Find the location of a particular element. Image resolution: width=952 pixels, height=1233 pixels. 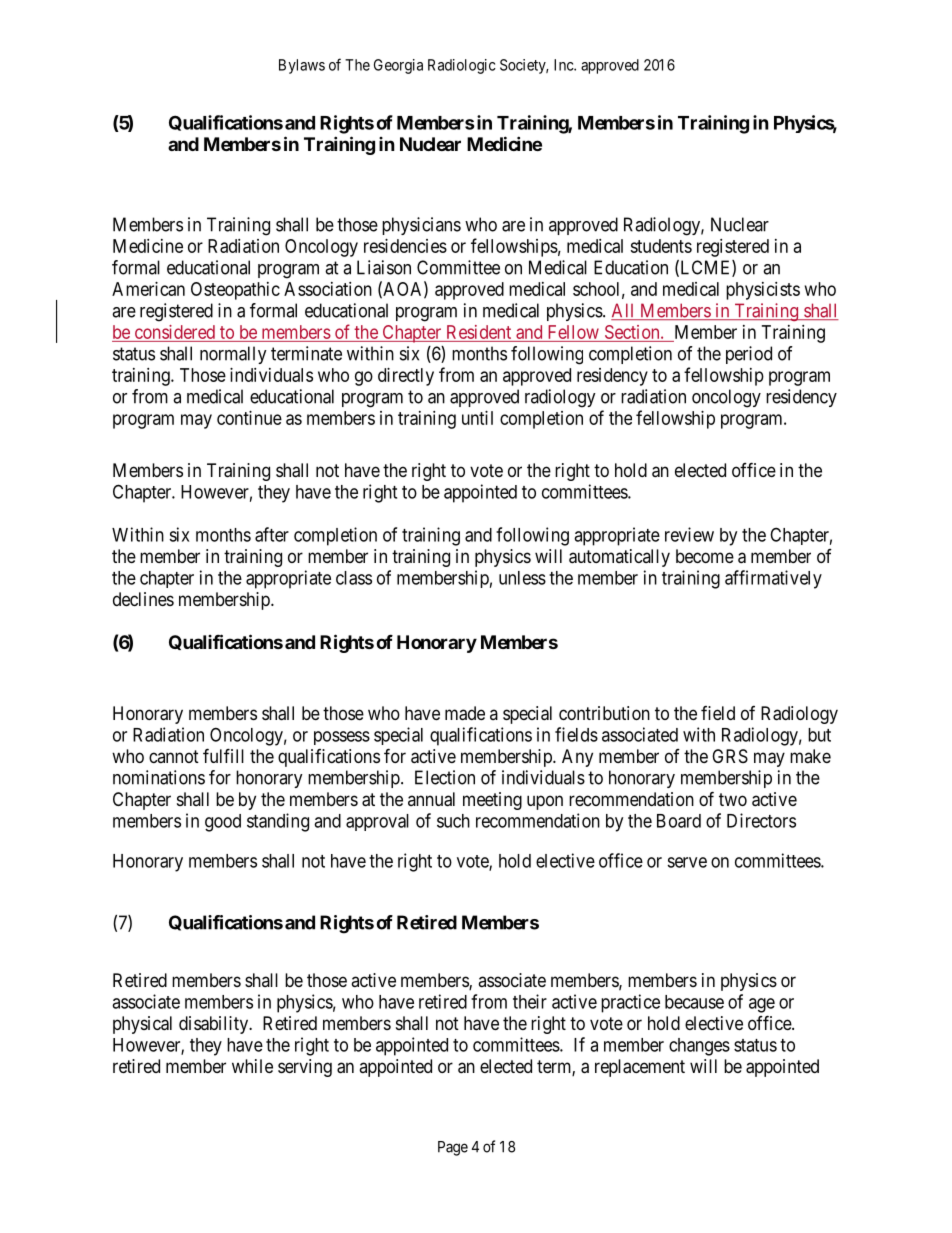

Bylaws is located at coordinates (302, 66).
